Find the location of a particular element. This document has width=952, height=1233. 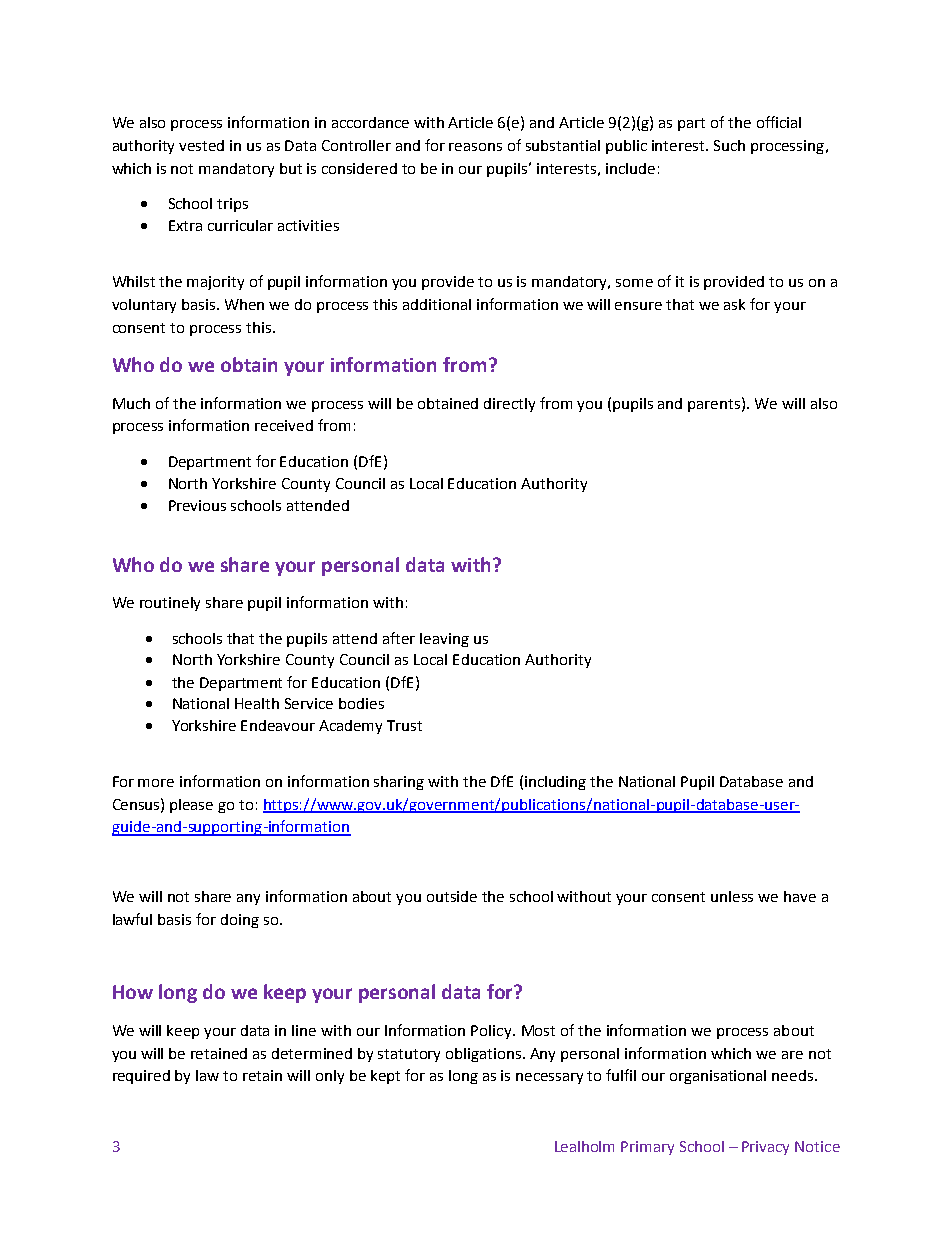

Such is located at coordinates (729, 145).
